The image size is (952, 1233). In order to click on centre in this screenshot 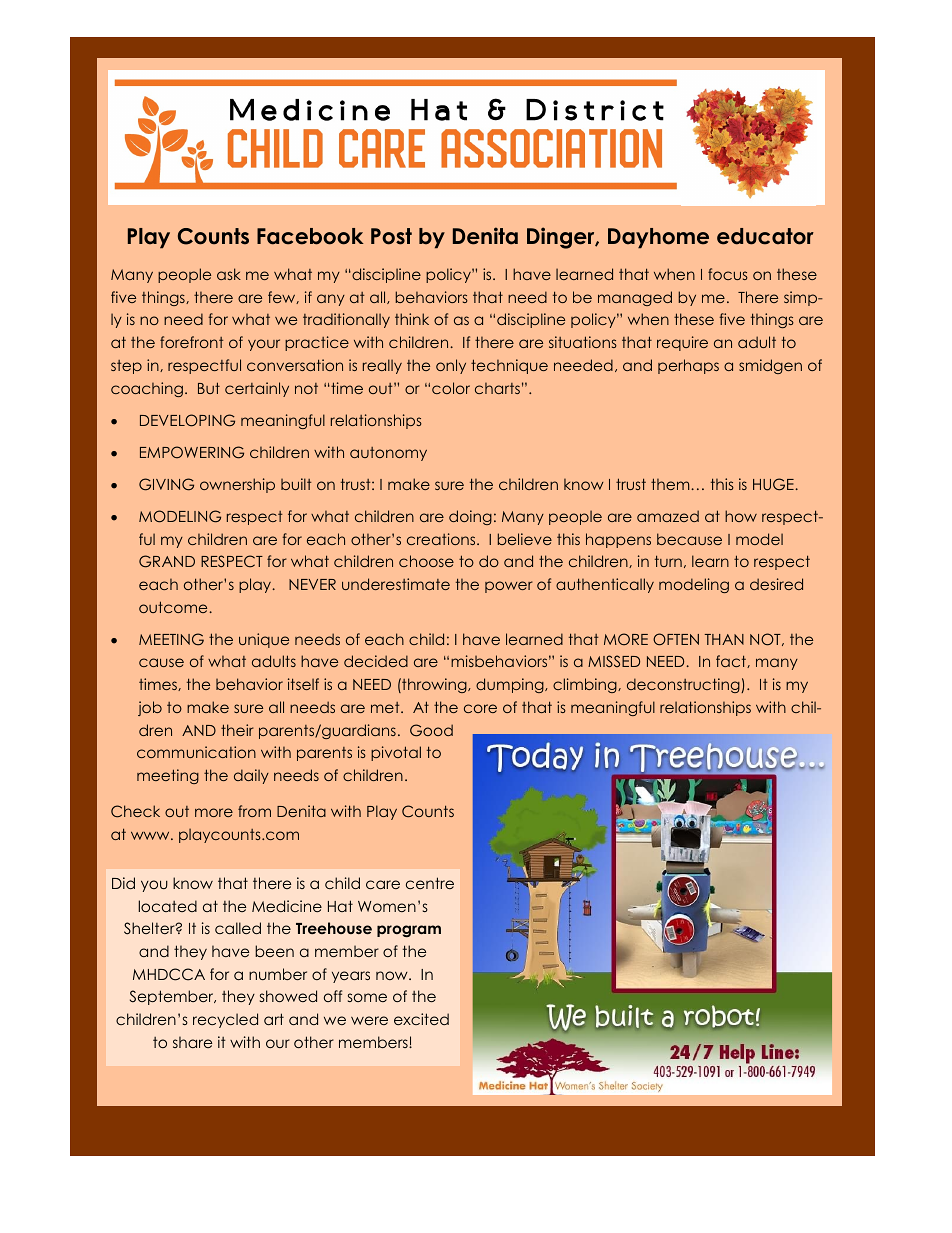, I will do `click(430, 883)`.
